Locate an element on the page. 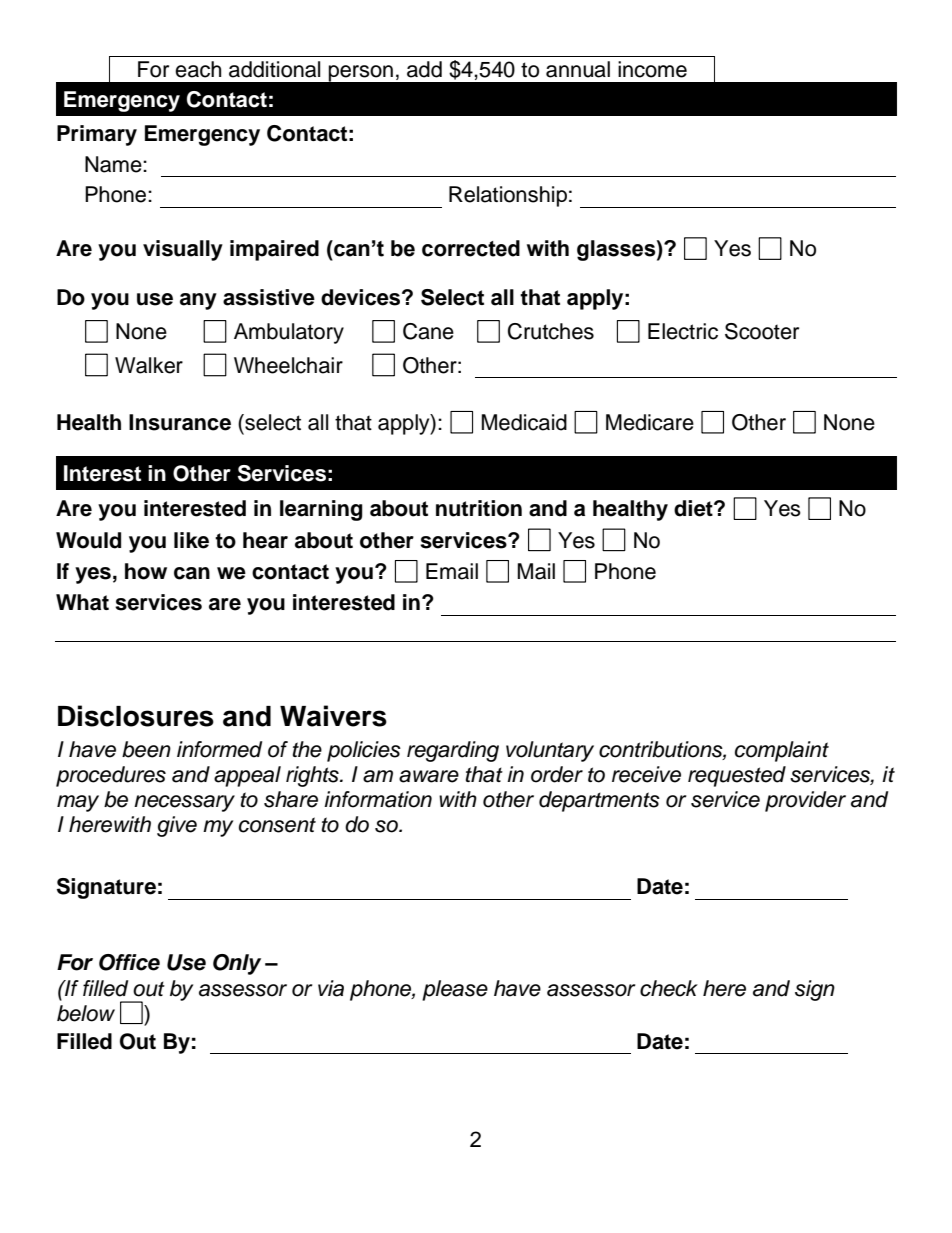  regarding is located at coordinates (453, 751).
